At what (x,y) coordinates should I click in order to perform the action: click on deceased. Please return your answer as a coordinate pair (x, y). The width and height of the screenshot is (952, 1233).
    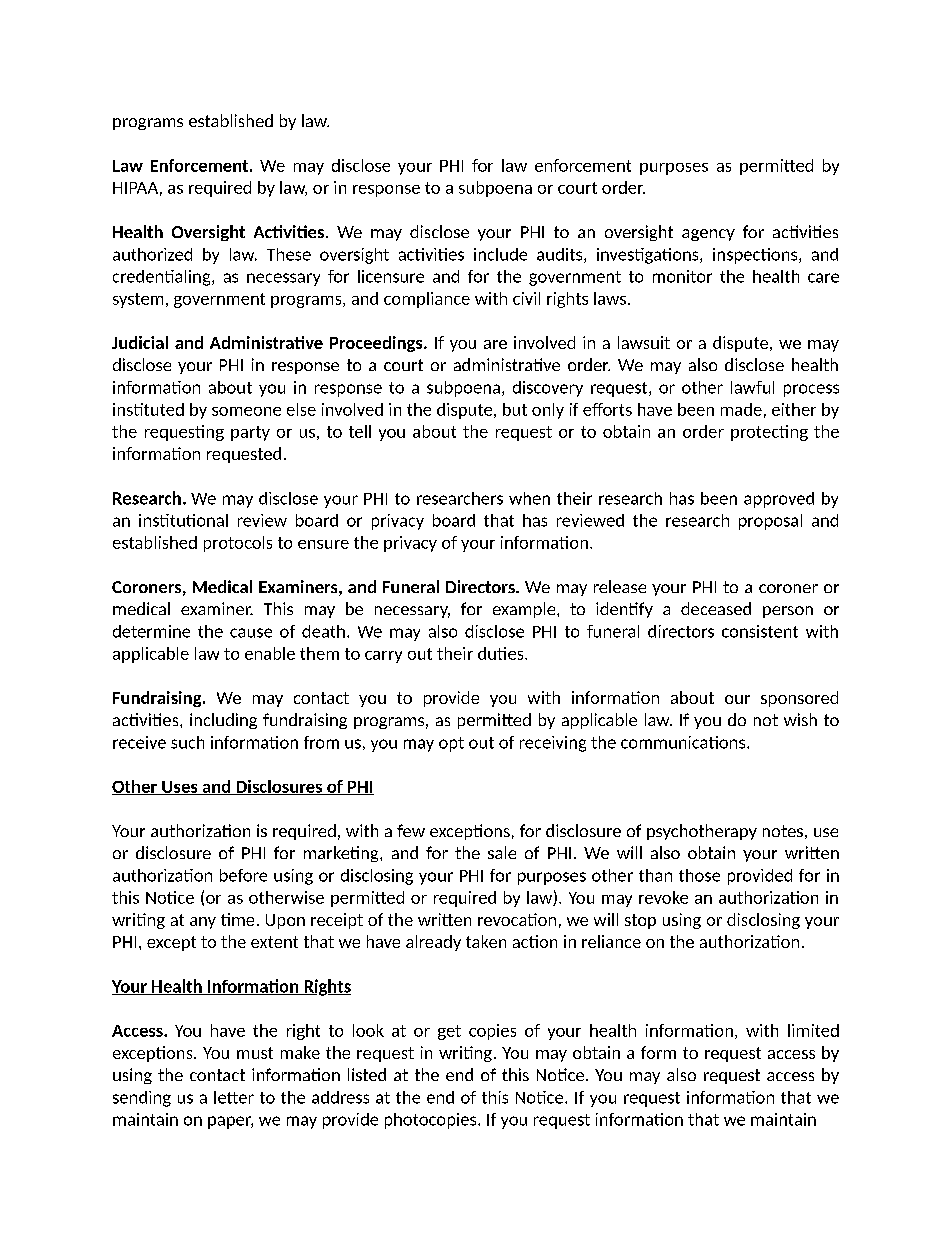
    Looking at the image, I should click on (716, 608).
